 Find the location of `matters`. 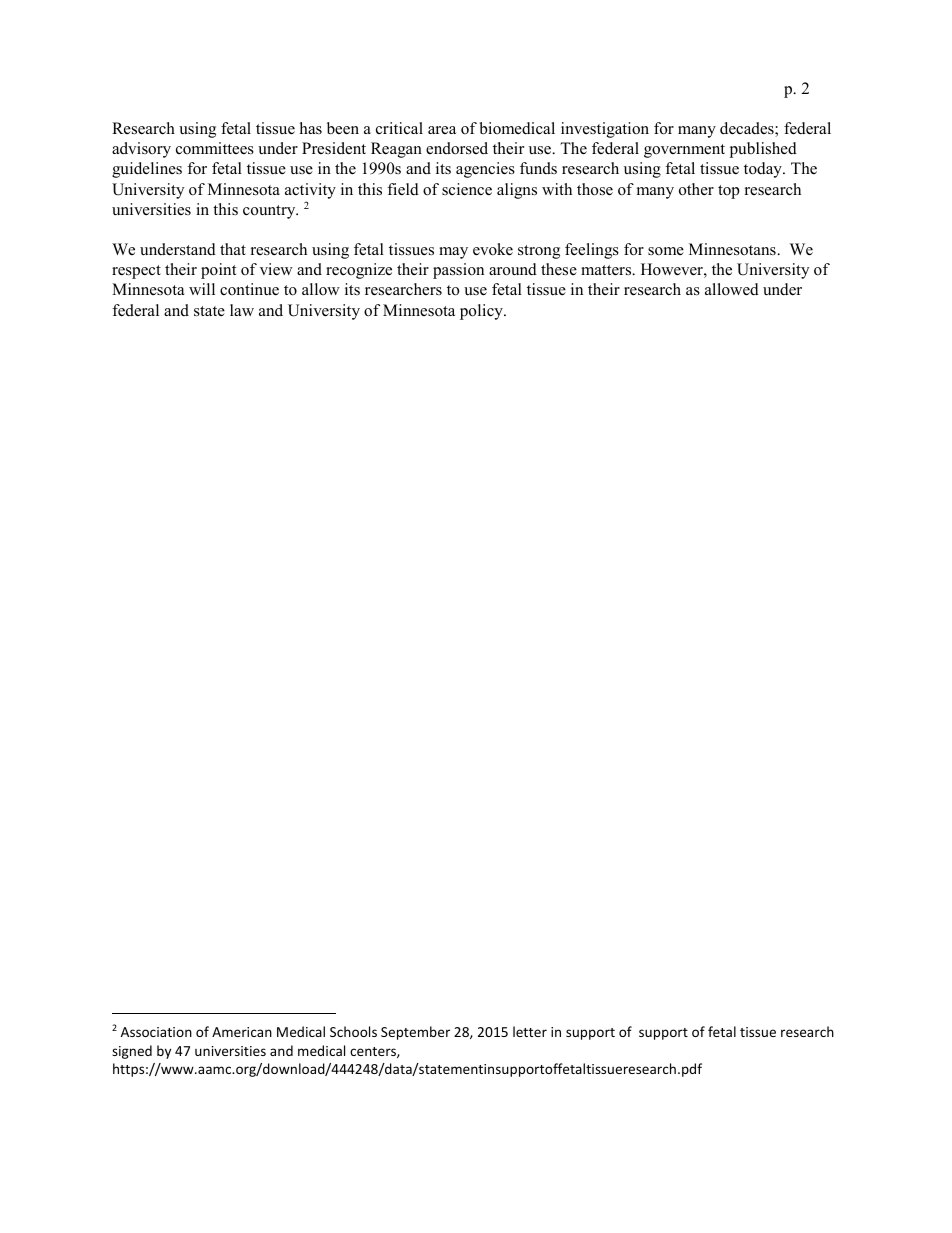

matters is located at coordinates (607, 270).
